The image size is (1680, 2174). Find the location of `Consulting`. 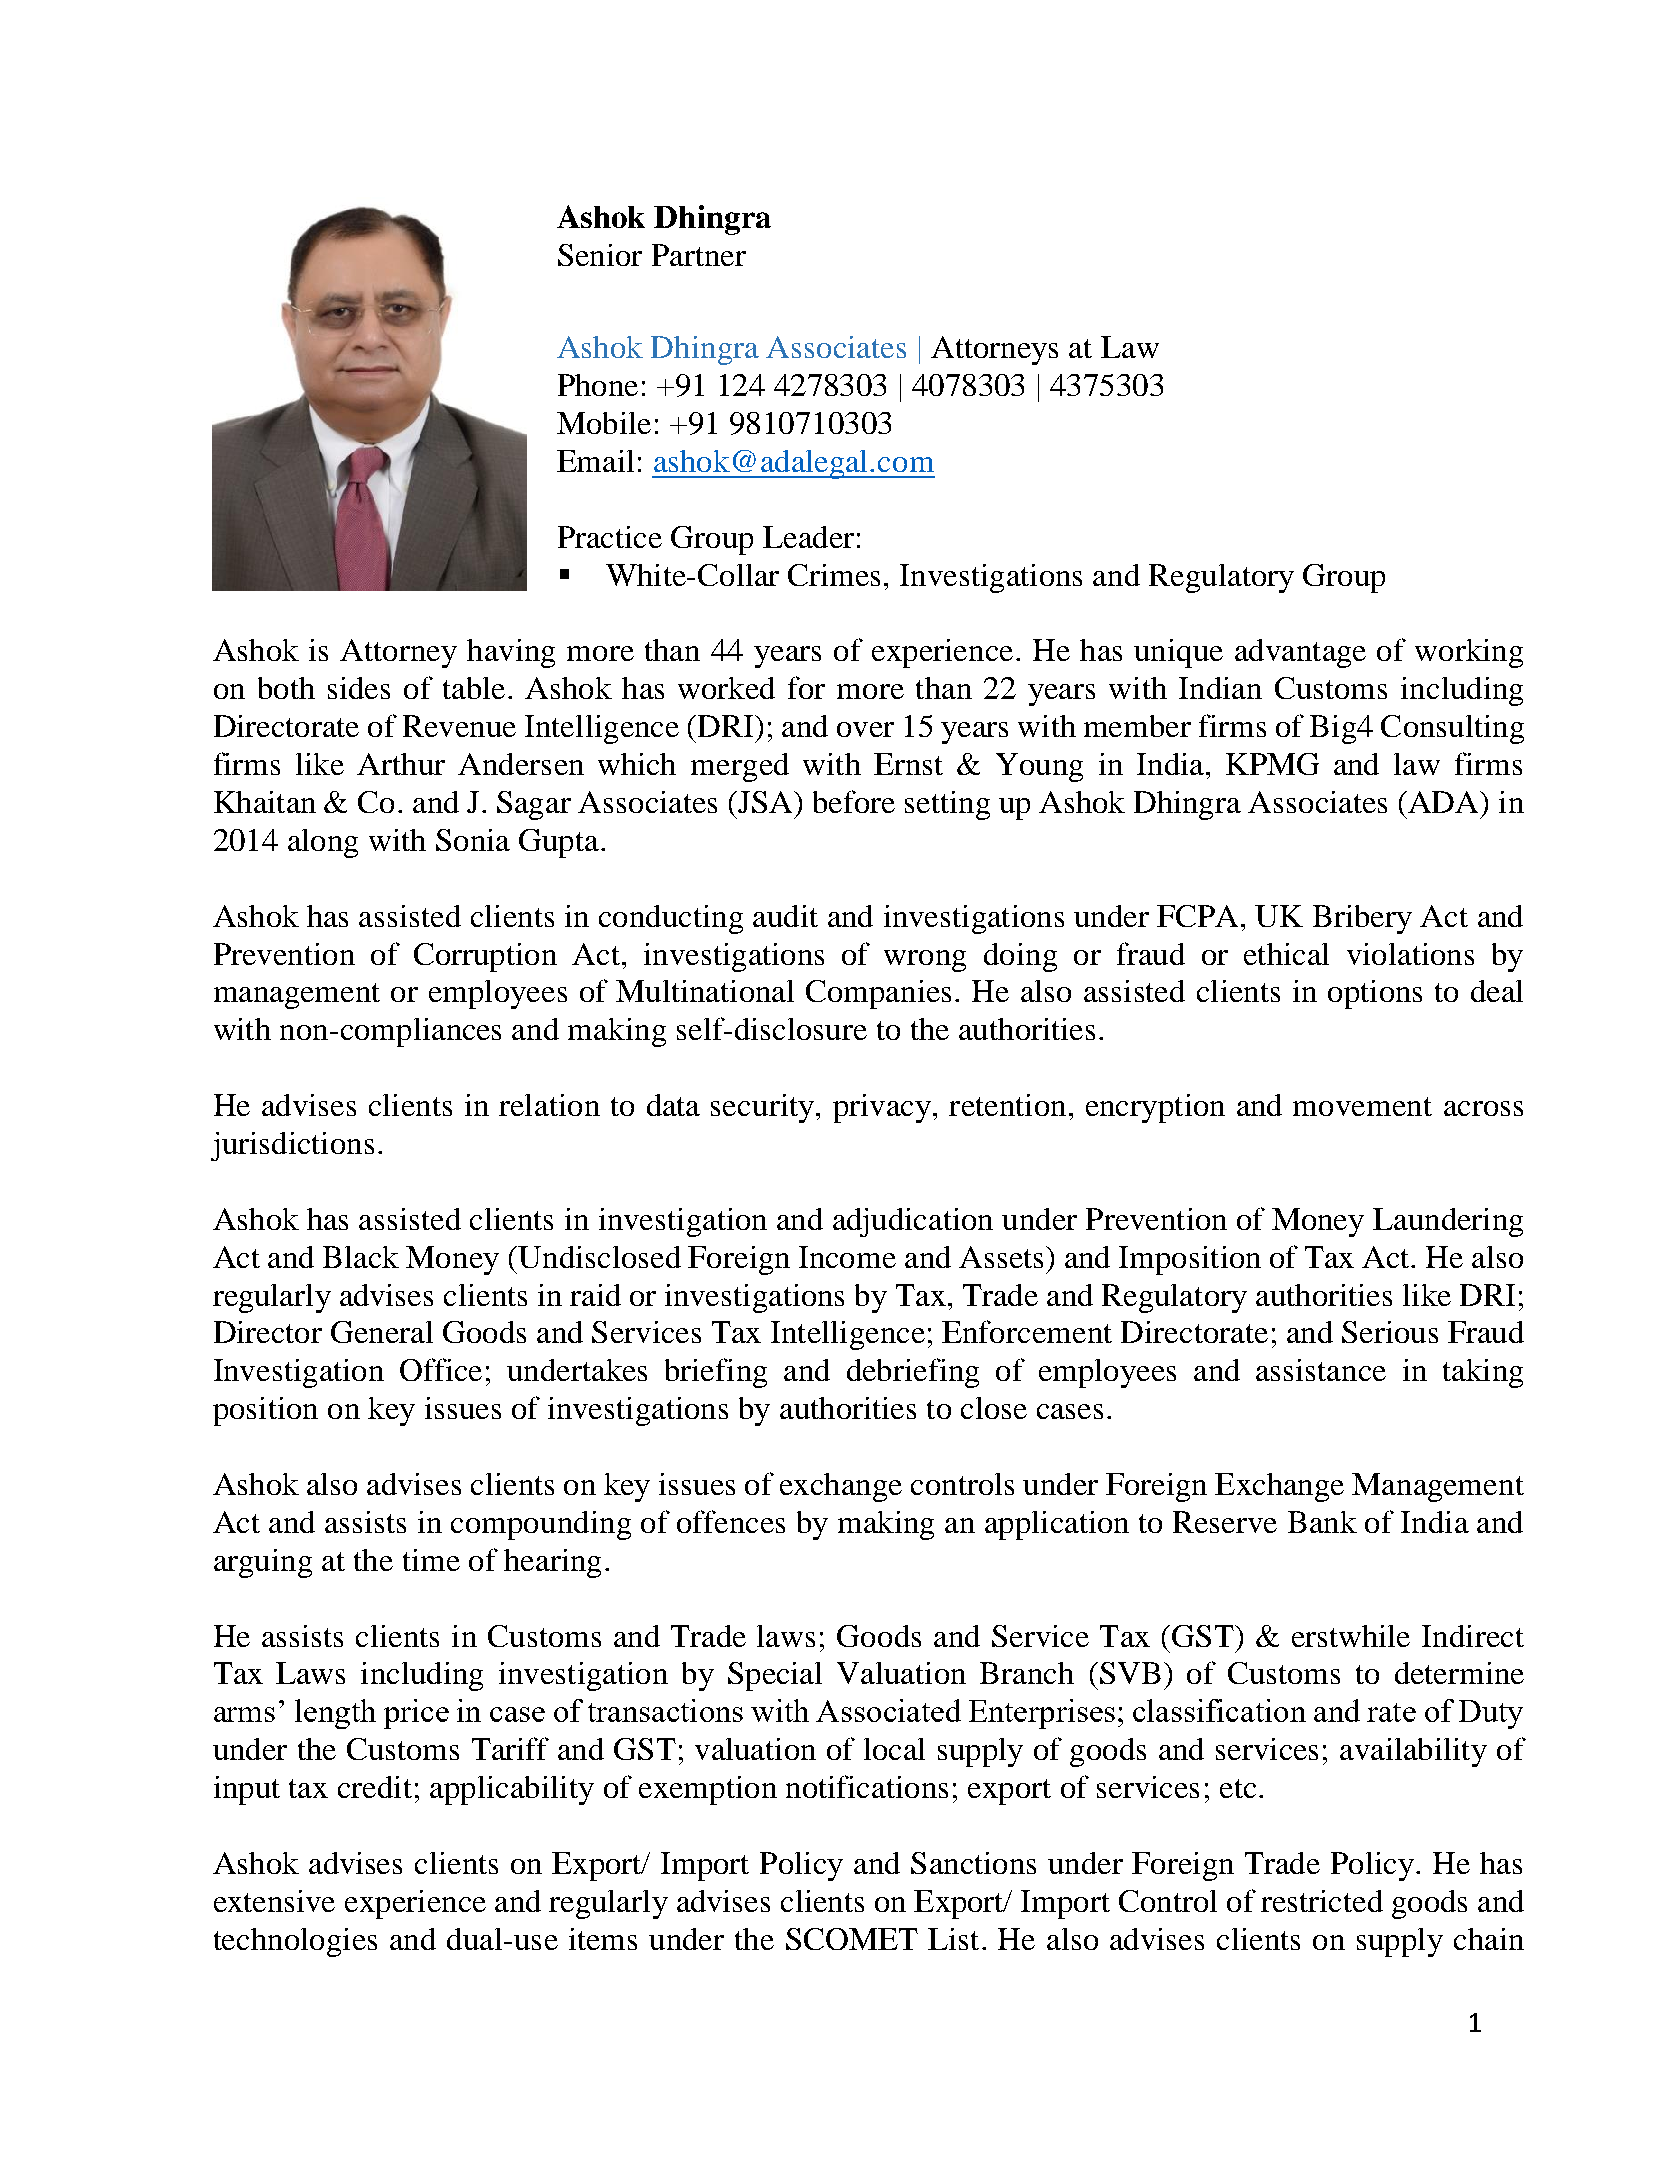

Consulting is located at coordinates (1452, 729).
